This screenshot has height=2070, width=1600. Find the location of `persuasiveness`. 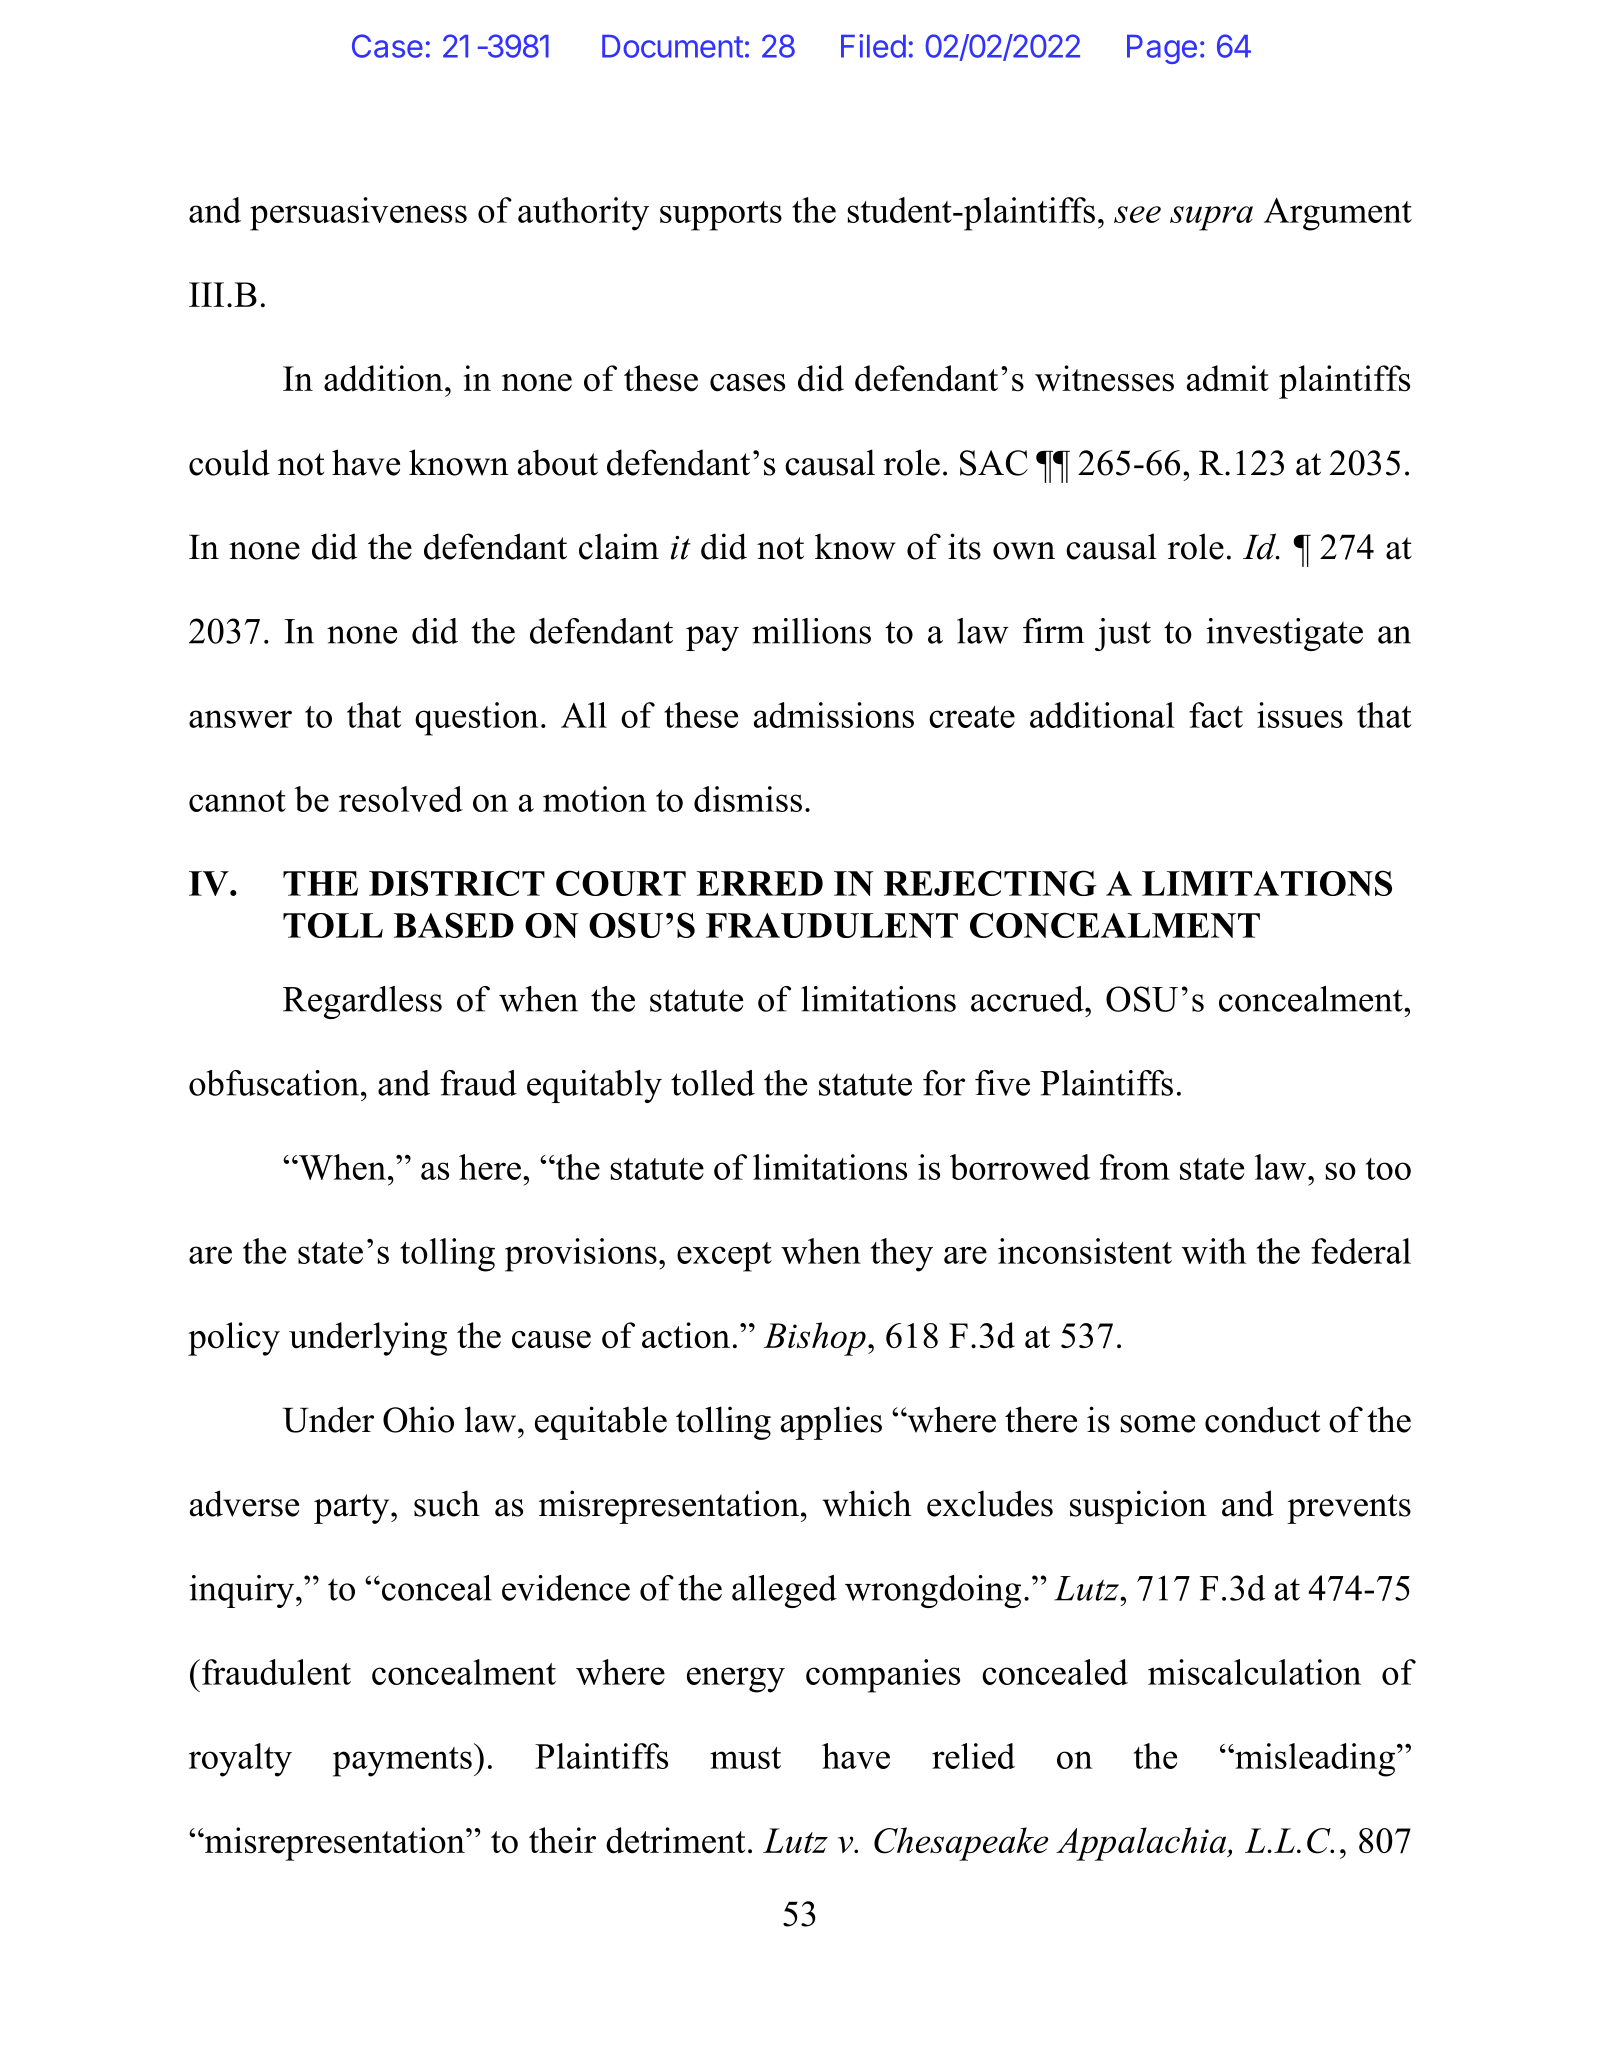

persuasiveness is located at coordinates (358, 214).
